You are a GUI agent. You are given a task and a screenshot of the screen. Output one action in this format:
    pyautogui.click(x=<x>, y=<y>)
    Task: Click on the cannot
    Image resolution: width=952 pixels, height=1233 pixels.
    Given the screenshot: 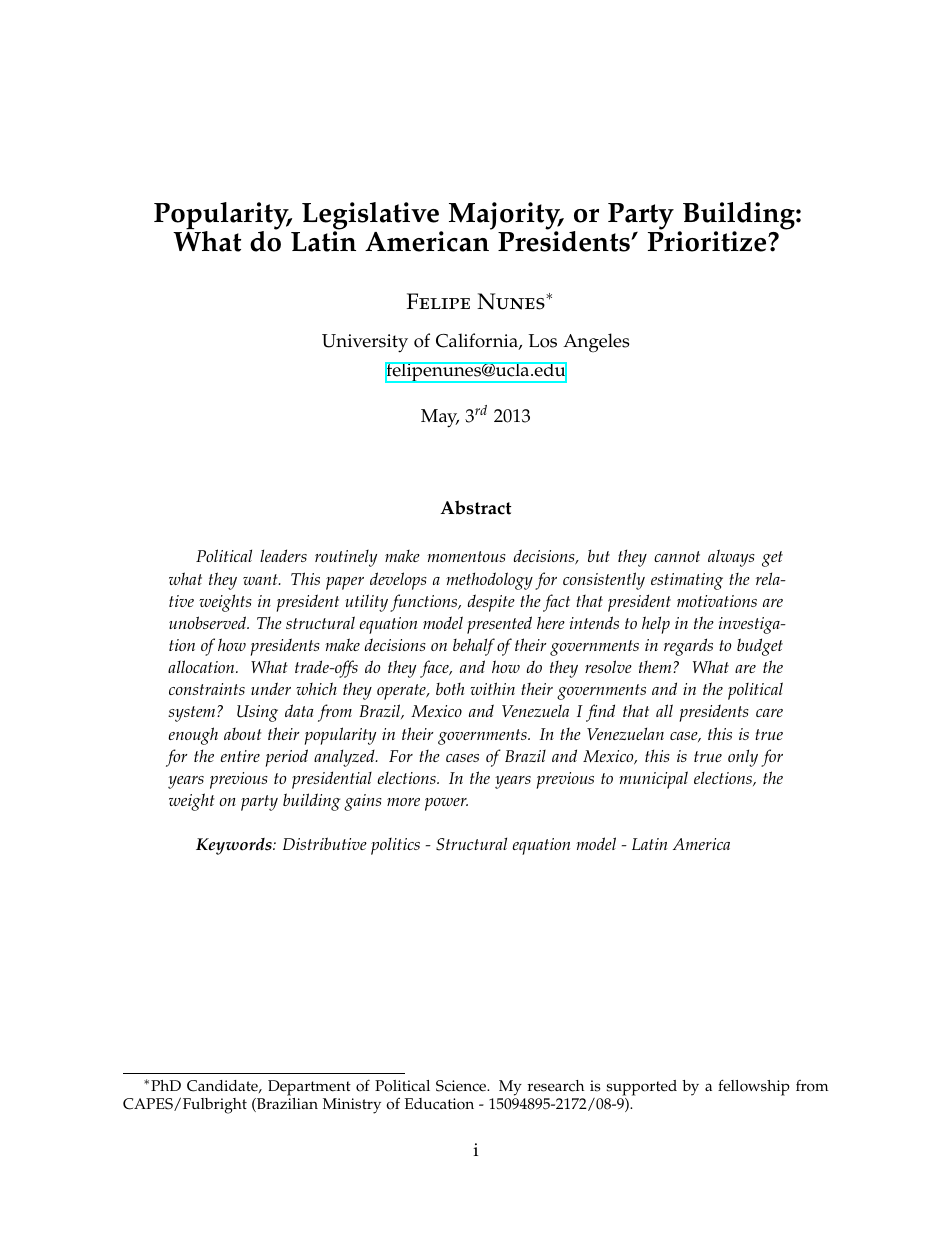 What is the action you would take?
    pyautogui.click(x=677, y=556)
